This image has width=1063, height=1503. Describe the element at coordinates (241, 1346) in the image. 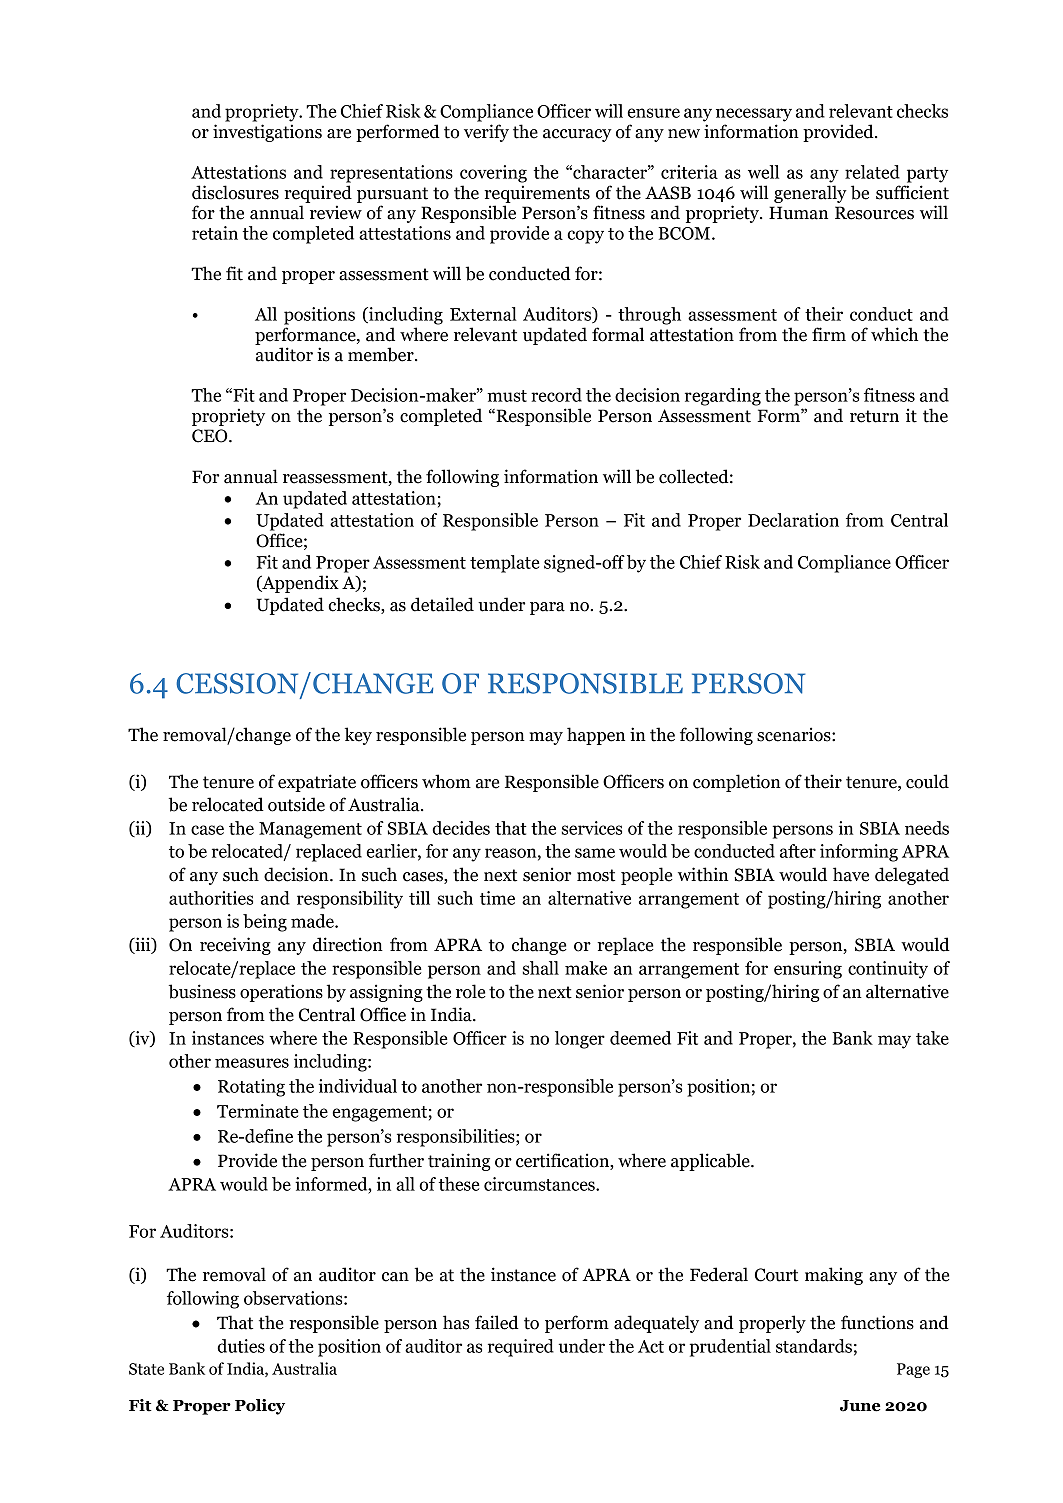

I see `duties` at that location.
